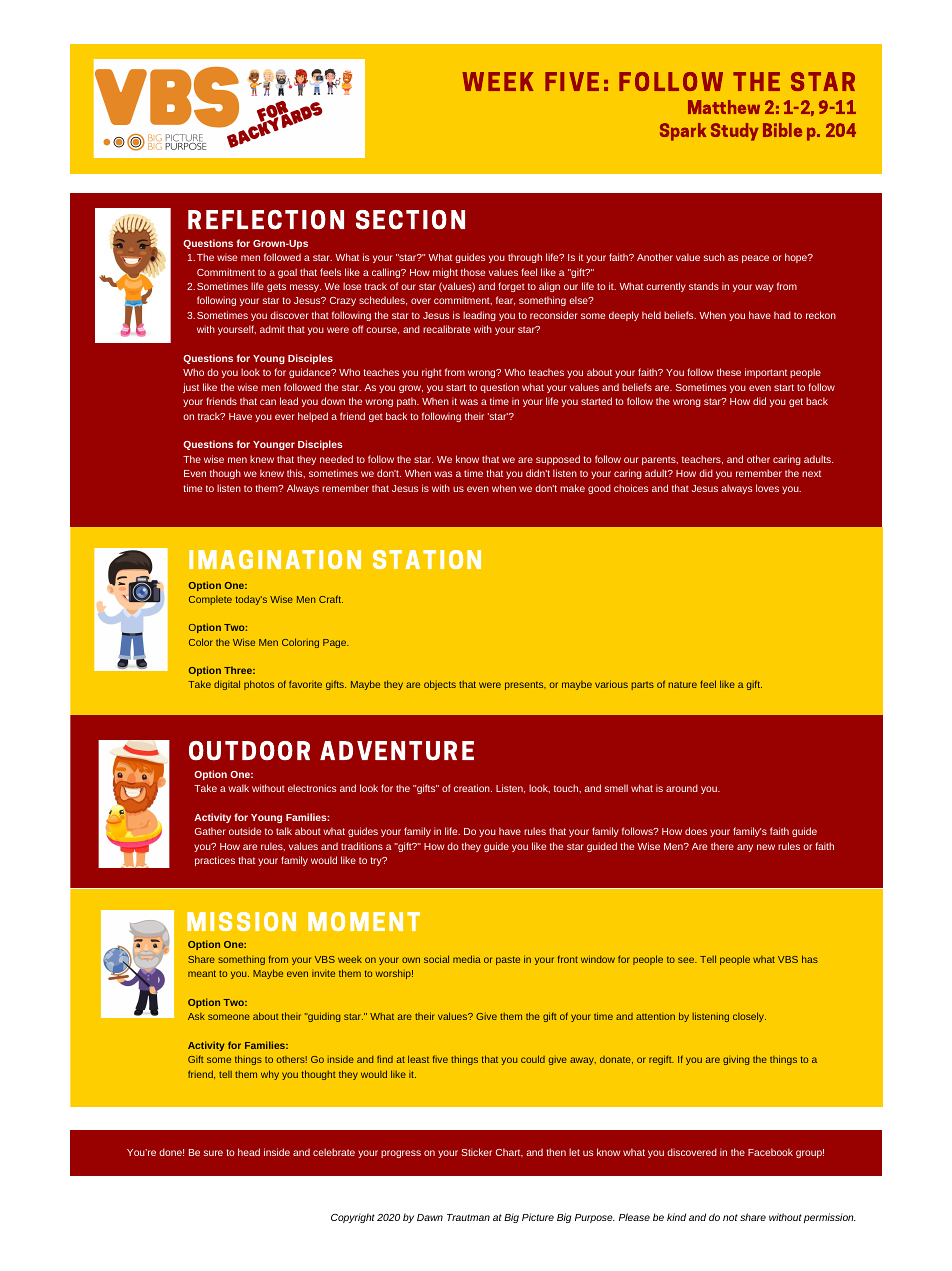 Image resolution: width=952 pixels, height=1271 pixels. What do you see at coordinates (266, 220) in the image?
I see `REFLECTION` at bounding box center [266, 220].
